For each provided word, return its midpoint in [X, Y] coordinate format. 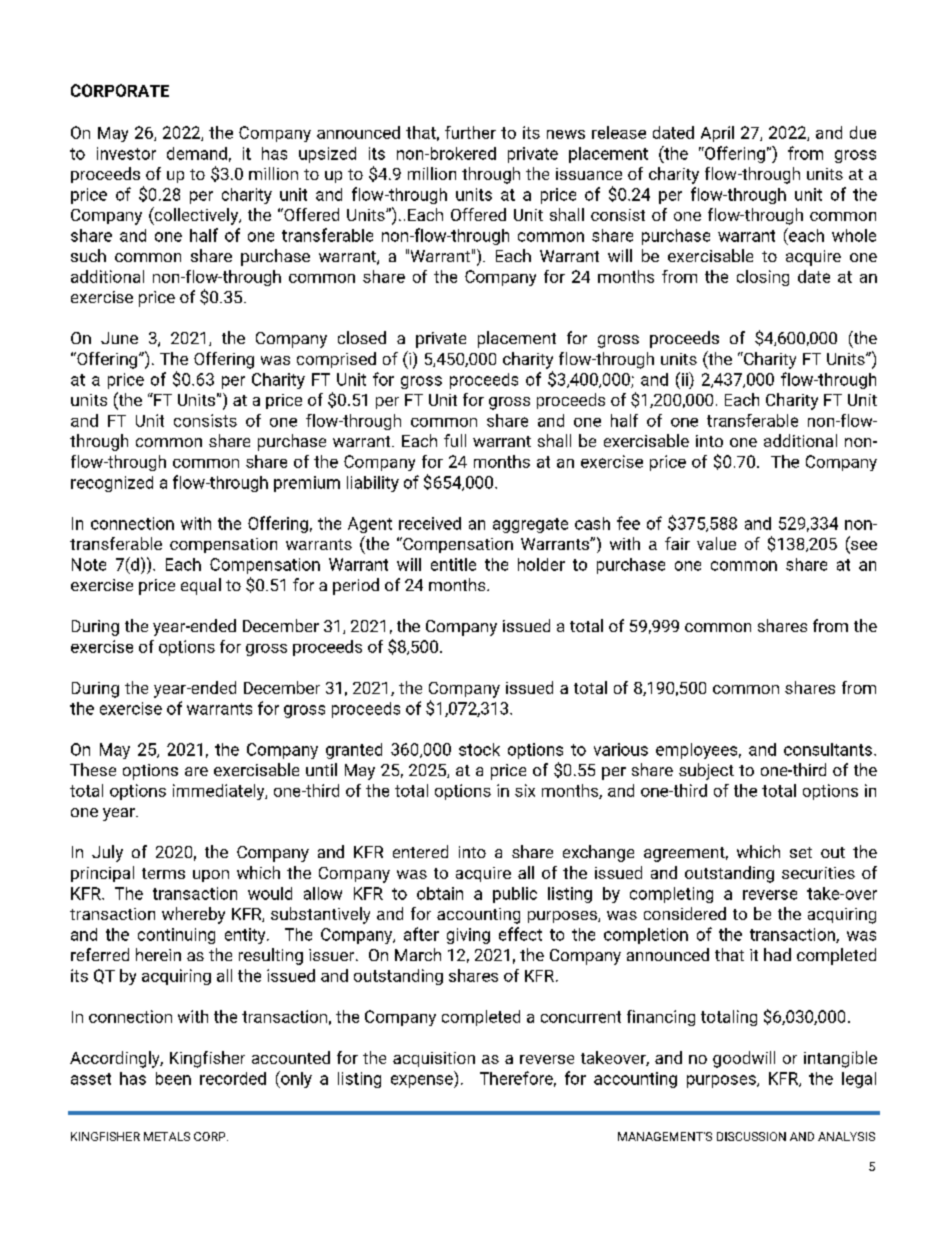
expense [423, 1081]
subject [706, 771]
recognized [112, 484]
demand [197, 153]
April [717, 134]
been [173, 1078]
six [525, 790]
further [470, 132]
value [716, 543]
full [455, 440]
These [93, 769]
